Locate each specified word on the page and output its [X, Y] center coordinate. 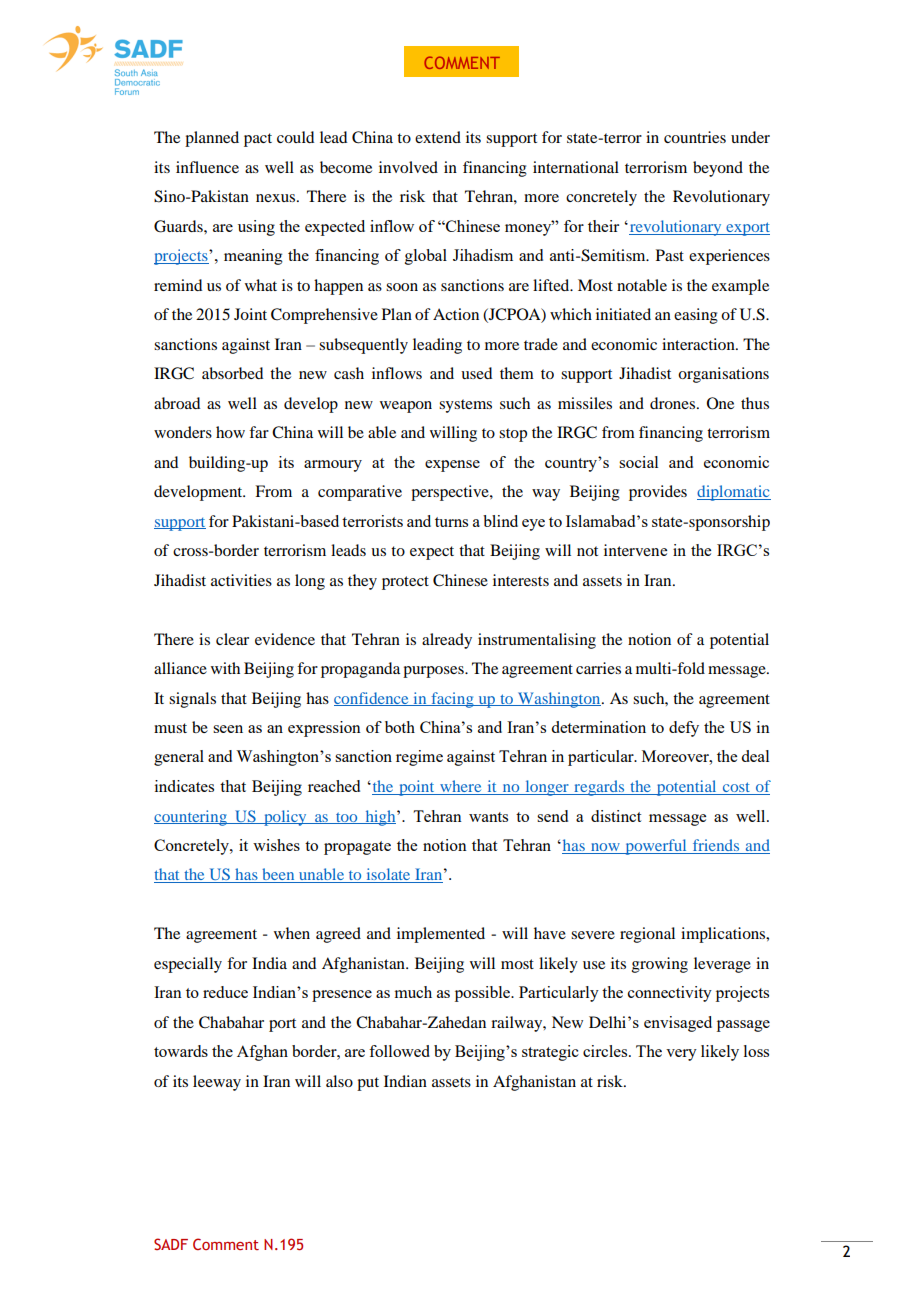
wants [488, 817]
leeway [217, 1083]
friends [716, 846]
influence [207, 167]
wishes [276, 845]
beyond [718, 169]
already [447, 641]
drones [674, 403]
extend [438, 137]
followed [399, 1051]
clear [232, 639]
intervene [635, 550]
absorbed [232, 373]
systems [465, 406]
